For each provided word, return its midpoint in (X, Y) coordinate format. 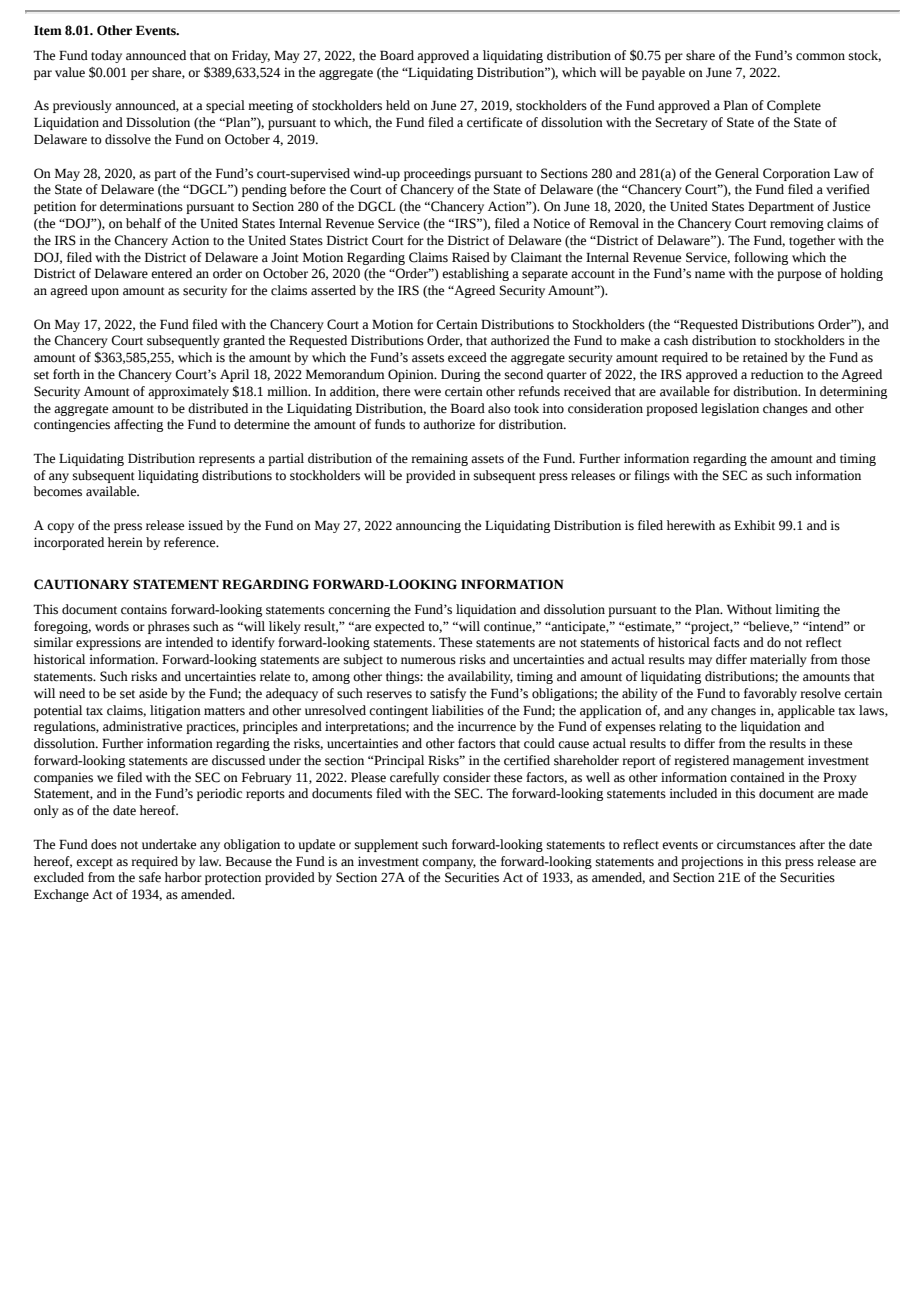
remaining (439, 459)
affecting (138, 425)
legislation (730, 409)
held (398, 105)
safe (150, 877)
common (820, 57)
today (106, 56)
